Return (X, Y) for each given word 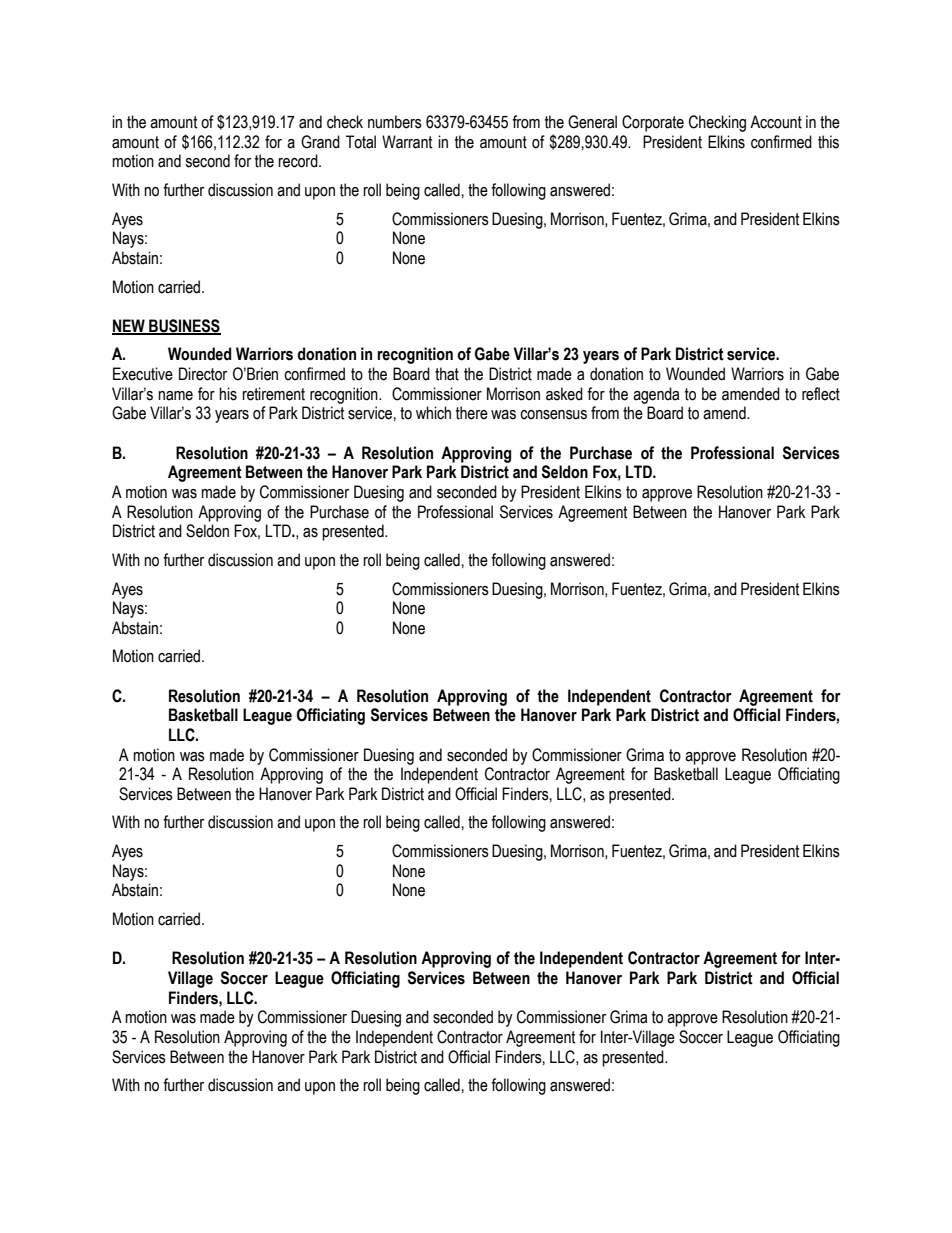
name (175, 396)
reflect (821, 394)
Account (776, 122)
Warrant (407, 142)
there (472, 413)
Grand (320, 142)
